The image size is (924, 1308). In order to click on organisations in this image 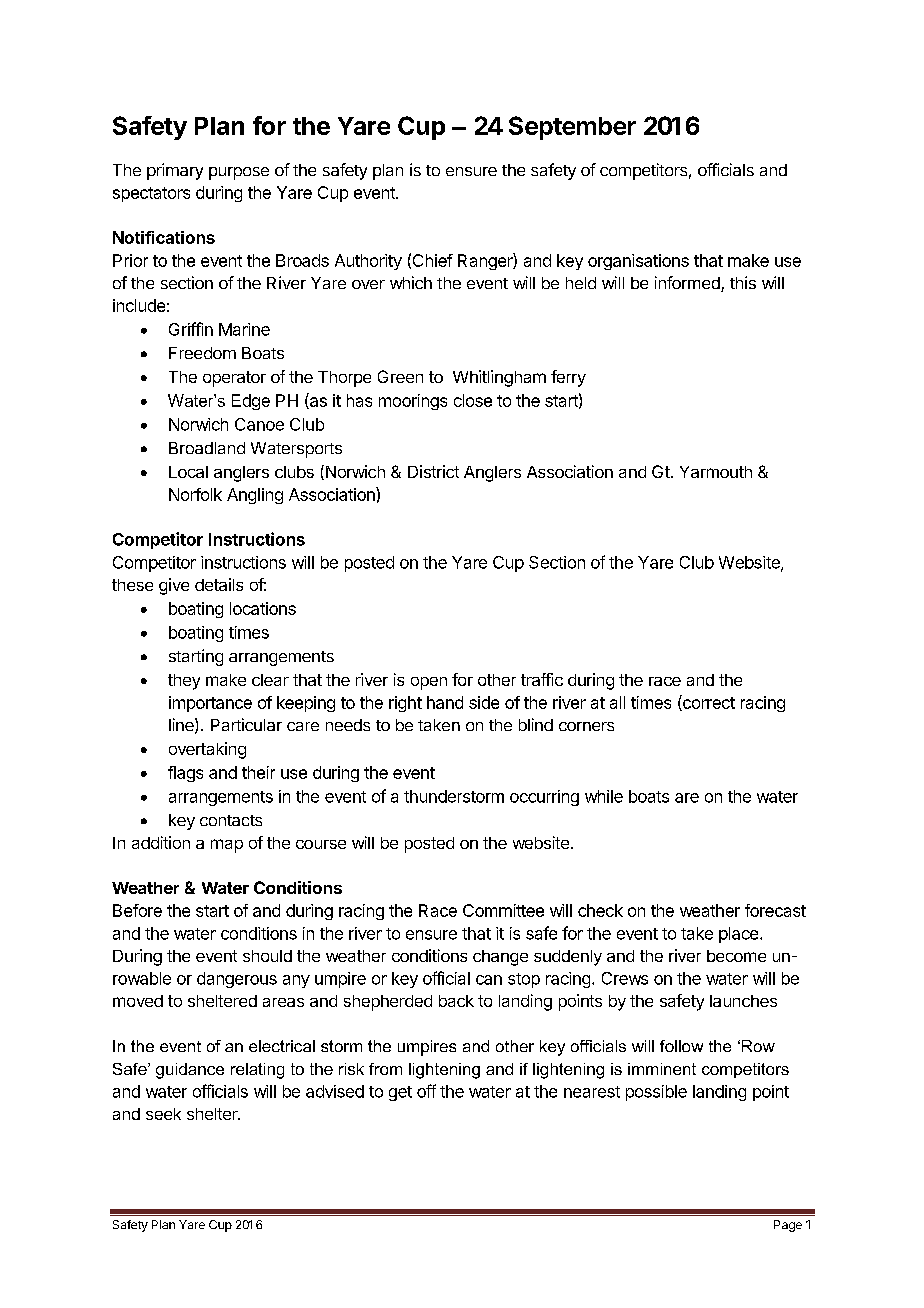, I will do `click(638, 262)`.
